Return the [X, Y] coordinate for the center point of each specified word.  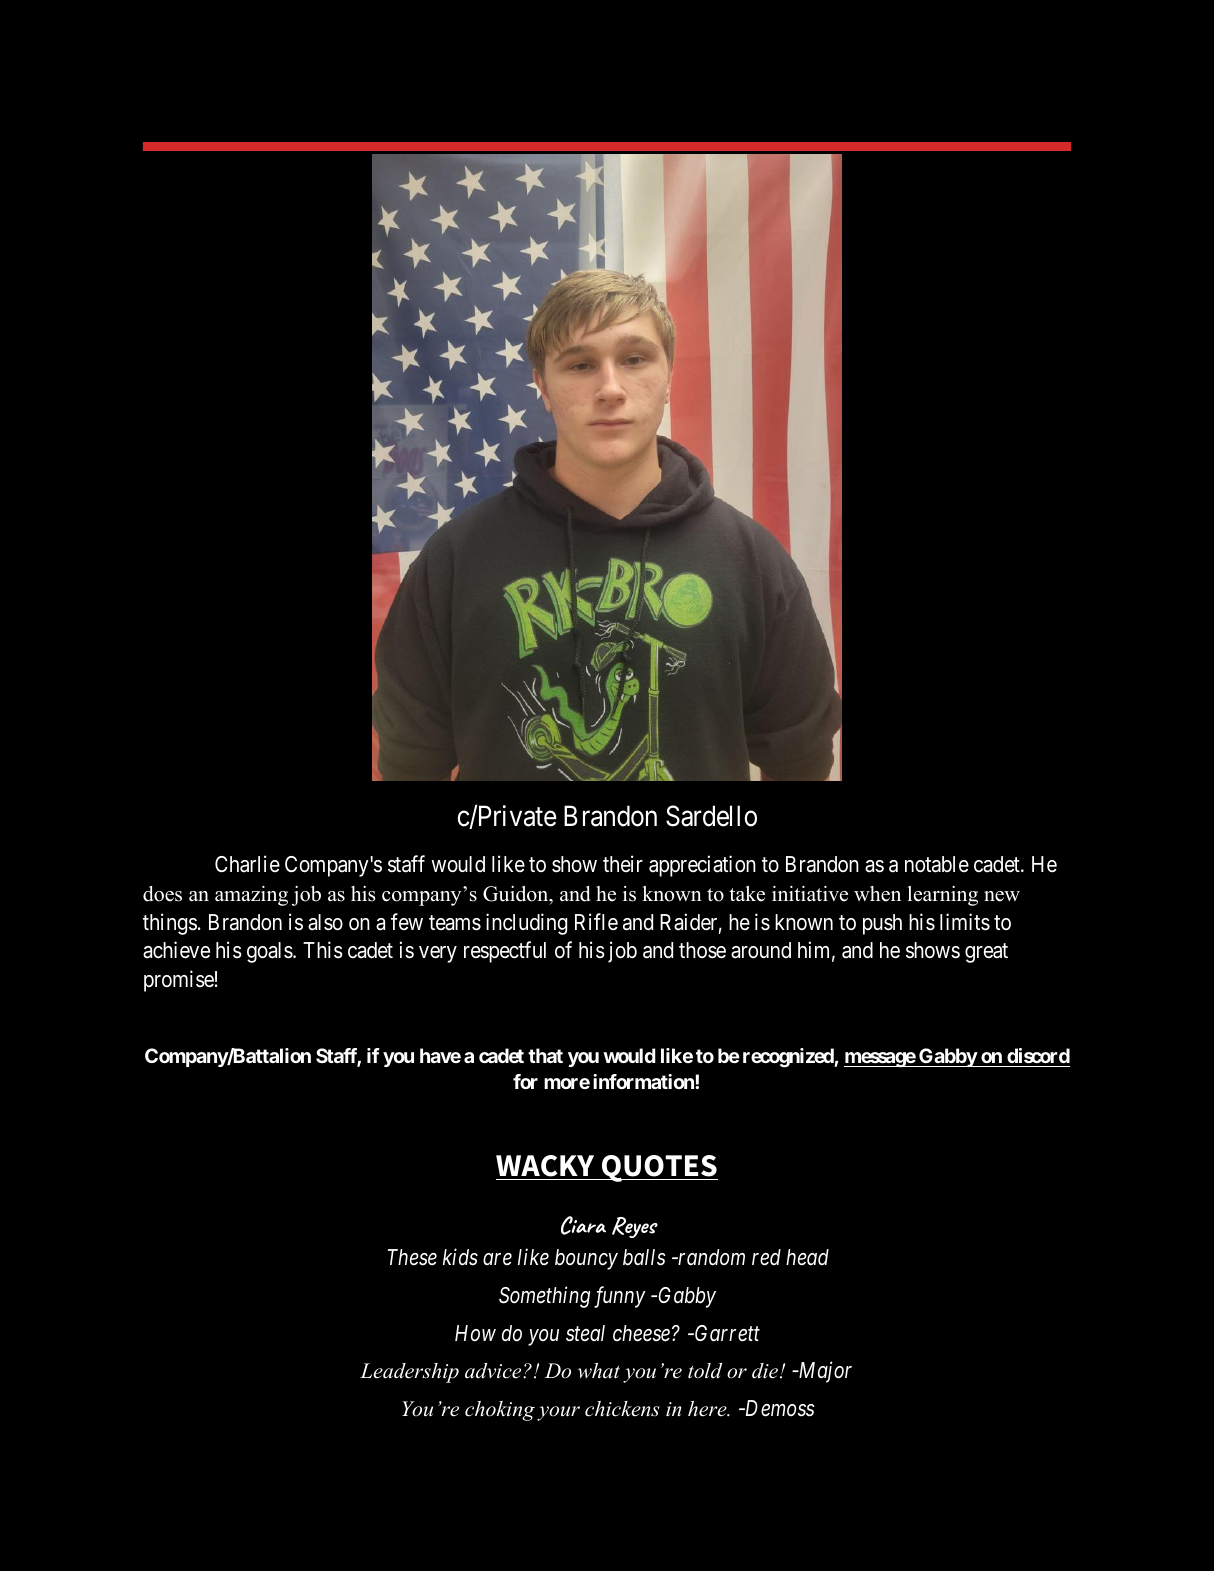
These [412, 1257]
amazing [251, 896]
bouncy [586, 1259]
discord [1038, 1055]
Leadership [409, 1373]
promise [179, 981]
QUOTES [659, 1168]
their [623, 863]
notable [937, 864]
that [545, 1055]
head [807, 1257]
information [644, 1081]
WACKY [545, 1166]
